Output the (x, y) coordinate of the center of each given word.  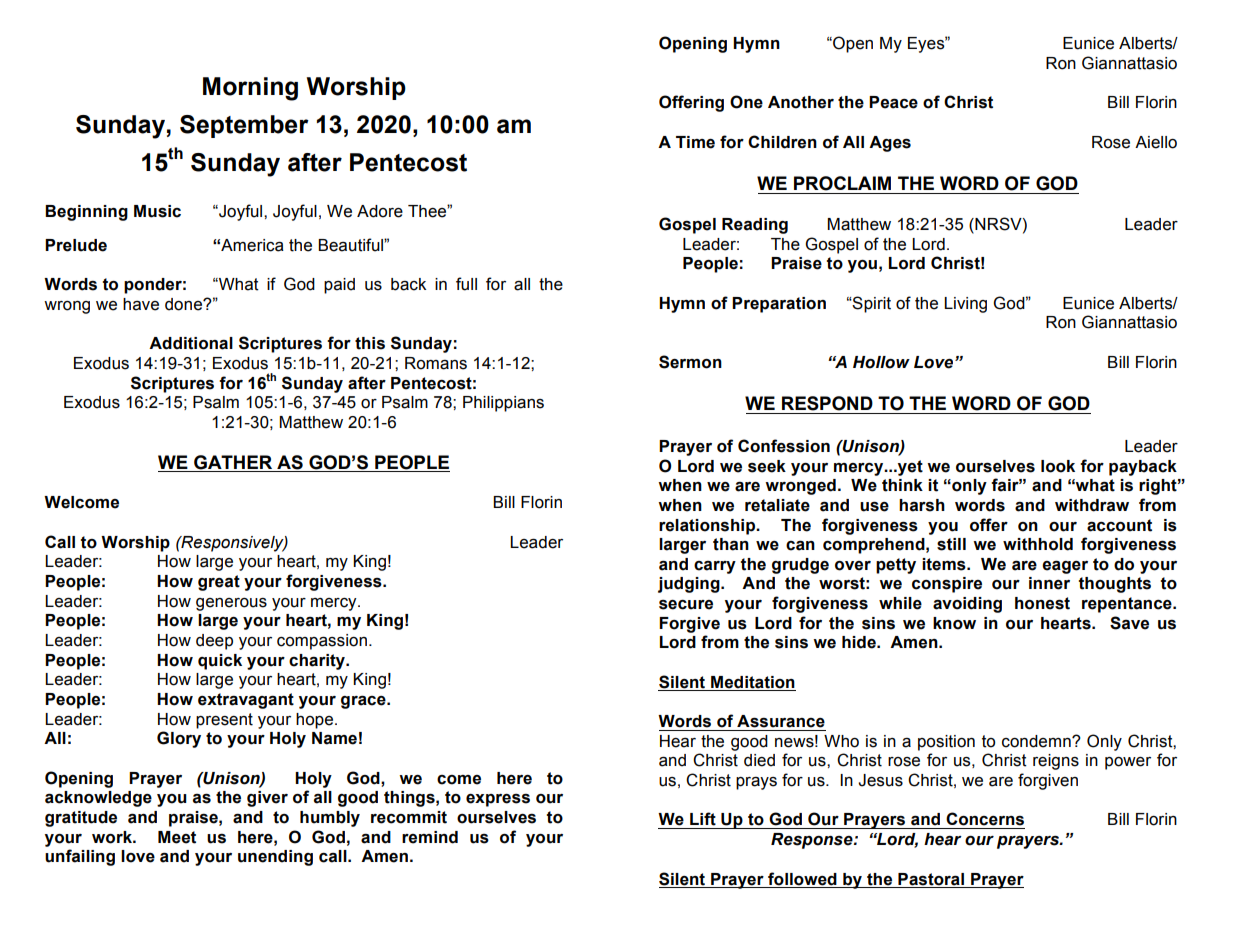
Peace (893, 102)
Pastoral (931, 879)
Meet (177, 837)
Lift (703, 819)
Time (695, 142)
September (244, 126)
